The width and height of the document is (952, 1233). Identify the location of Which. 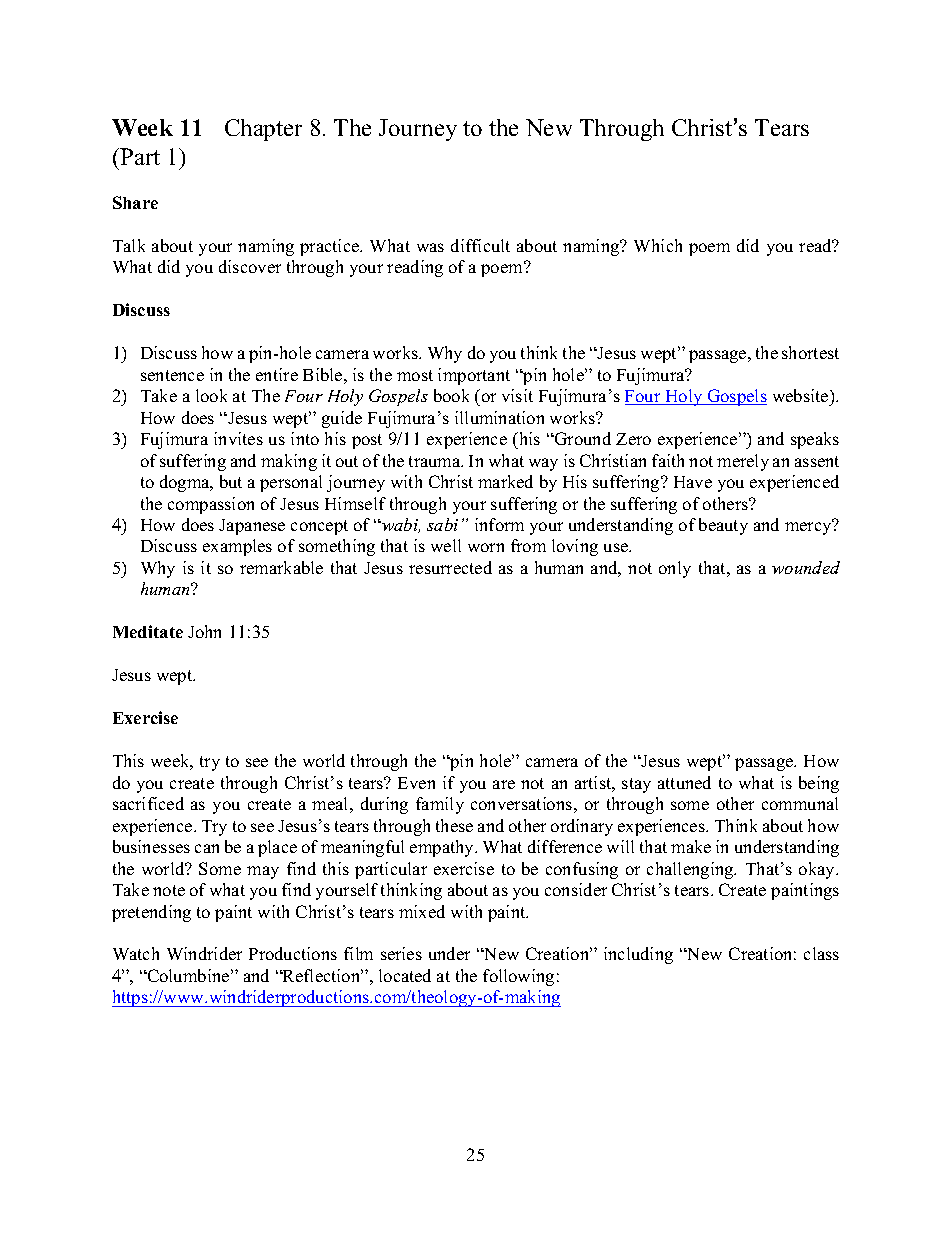
(658, 245).
